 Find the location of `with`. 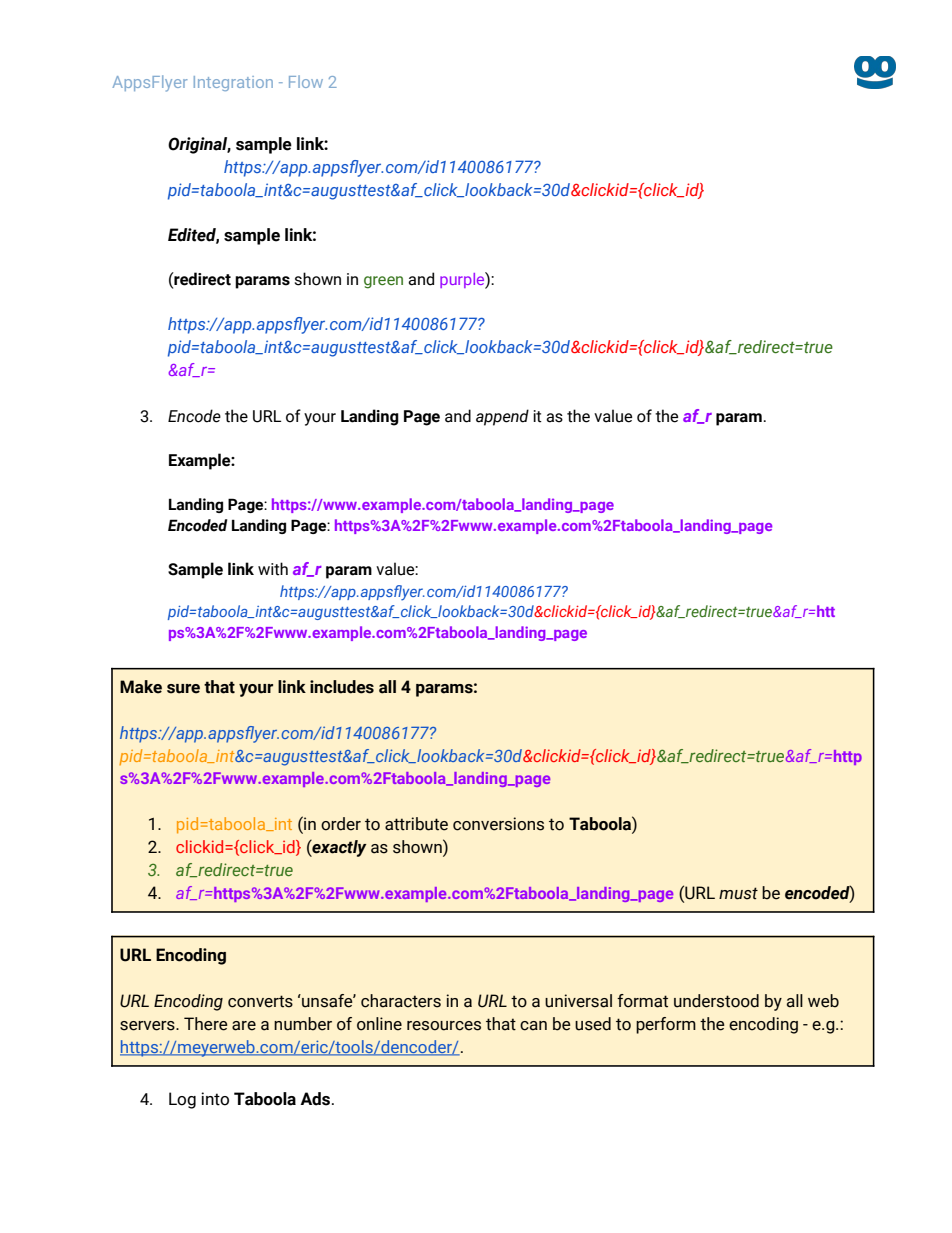

with is located at coordinates (273, 569).
